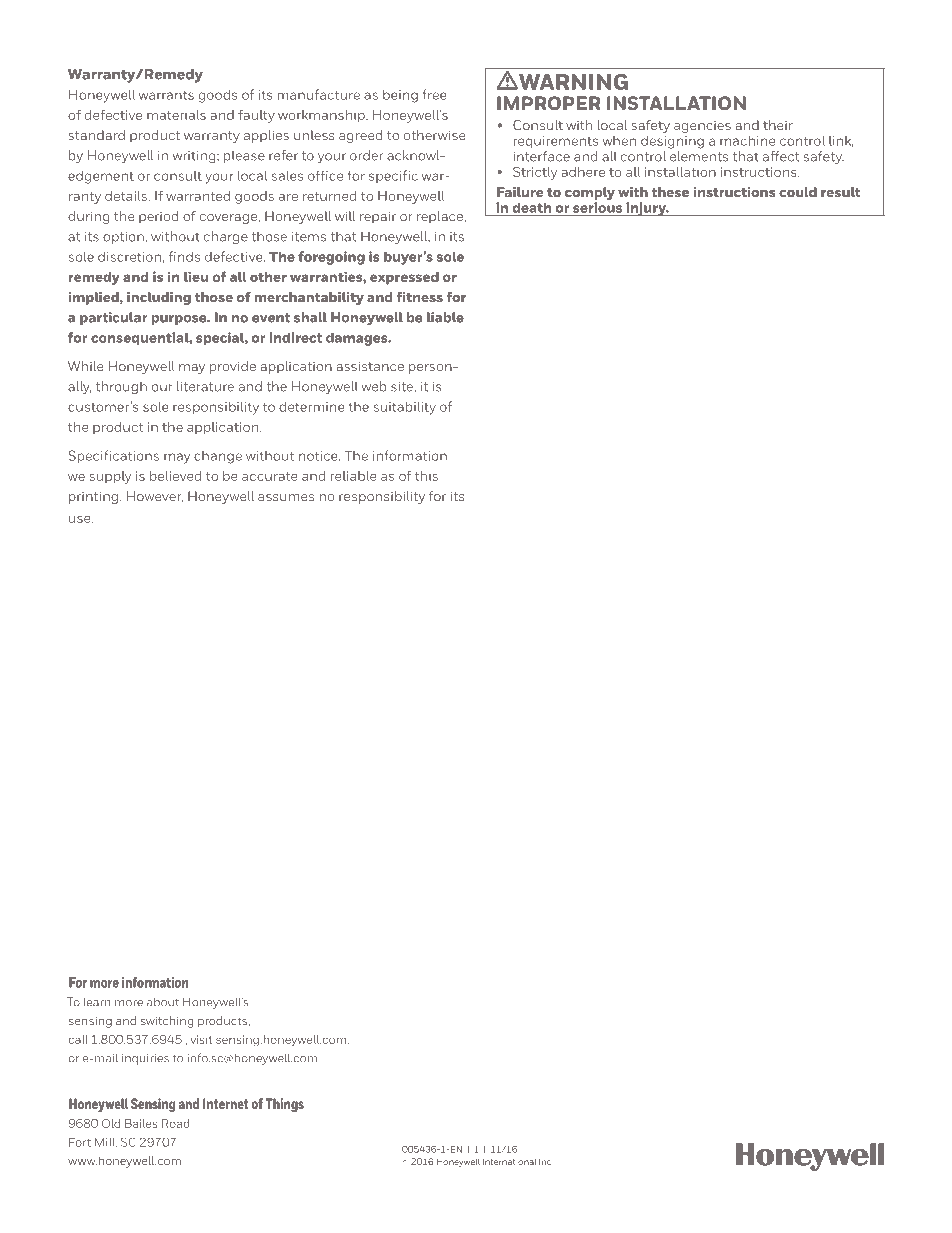 This screenshot has width=952, height=1233. I want to click on free, so click(435, 94).
